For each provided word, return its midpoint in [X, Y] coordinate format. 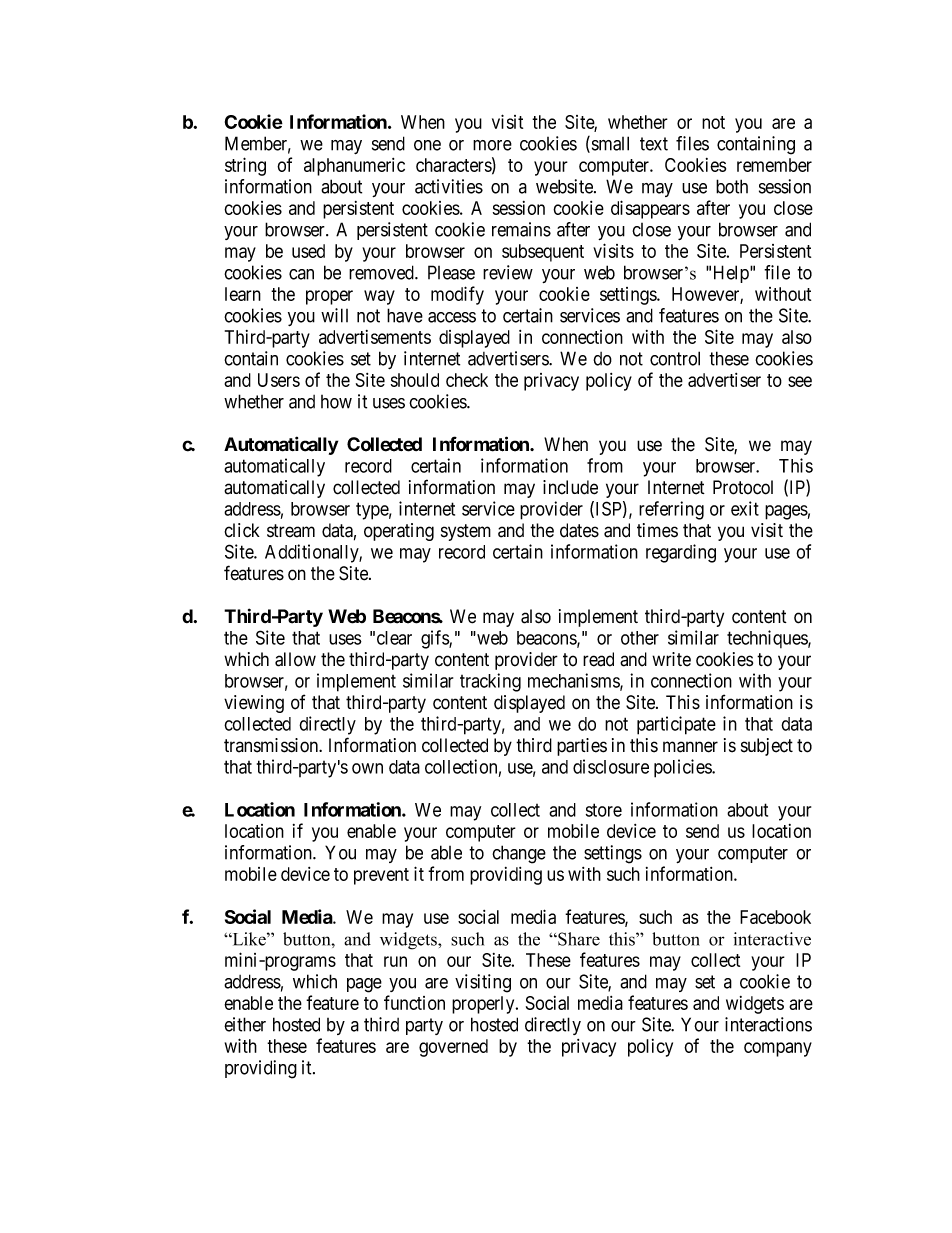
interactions [768, 1024]
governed [453, 1048]
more [492, 145]
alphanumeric [354, 167]
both [732, 186]
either [245, 1024]
